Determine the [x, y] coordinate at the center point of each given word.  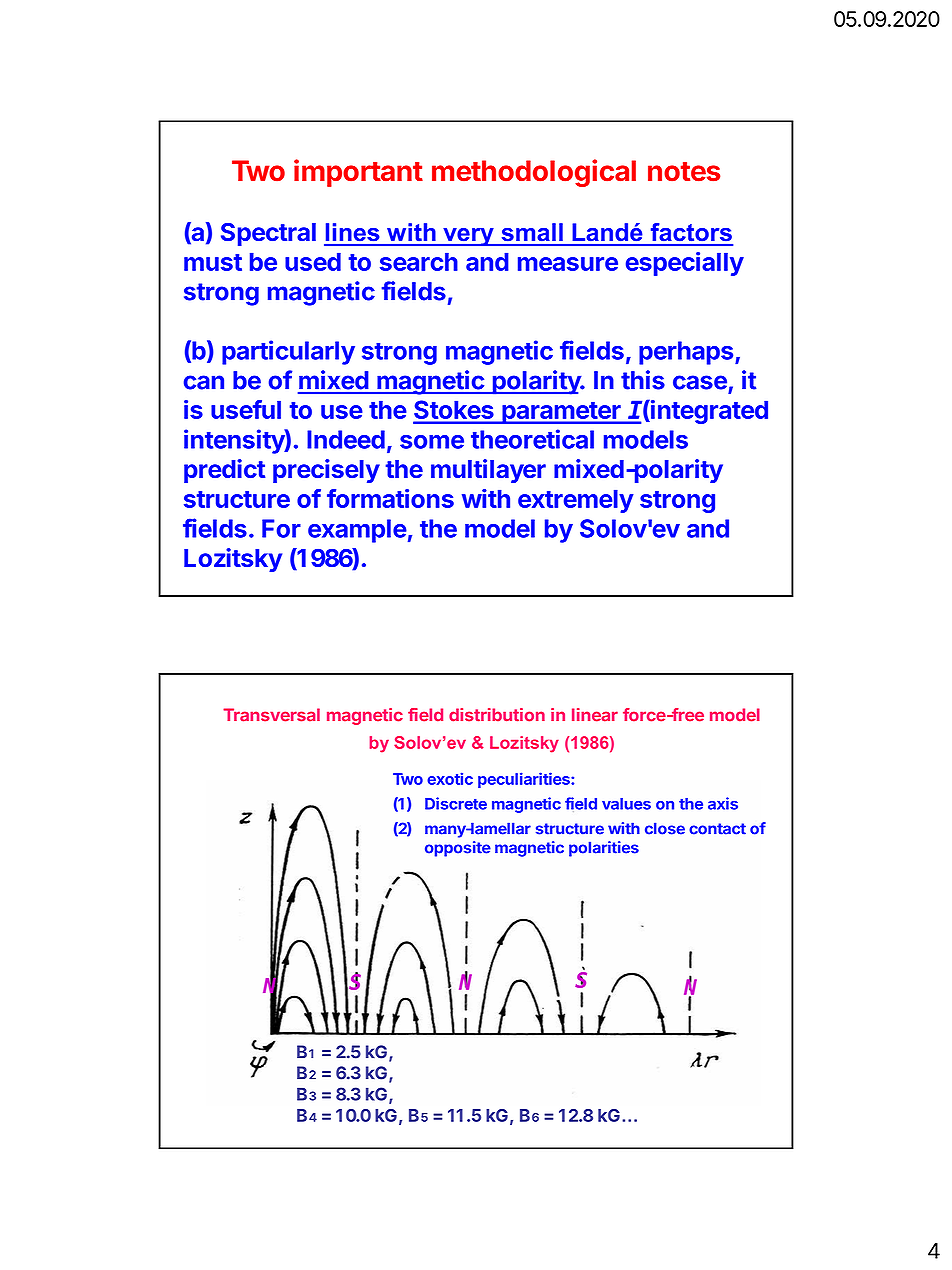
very [468, 237]
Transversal [271, 715]
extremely [576, 501]
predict [224, 471]
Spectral [268, 234]
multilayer [488, 471]
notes [684, 172]
